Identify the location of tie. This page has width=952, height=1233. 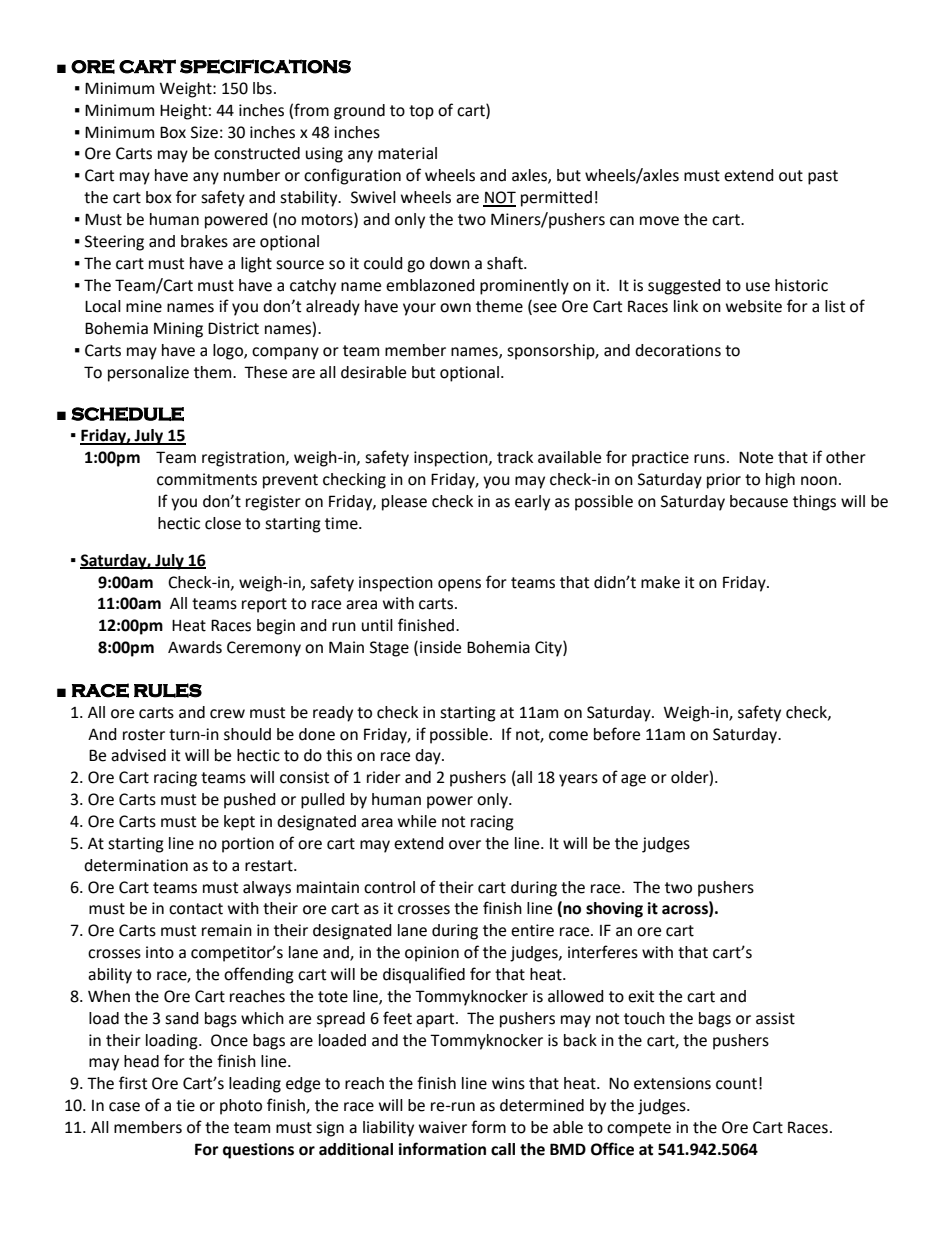
(185, 1105).
